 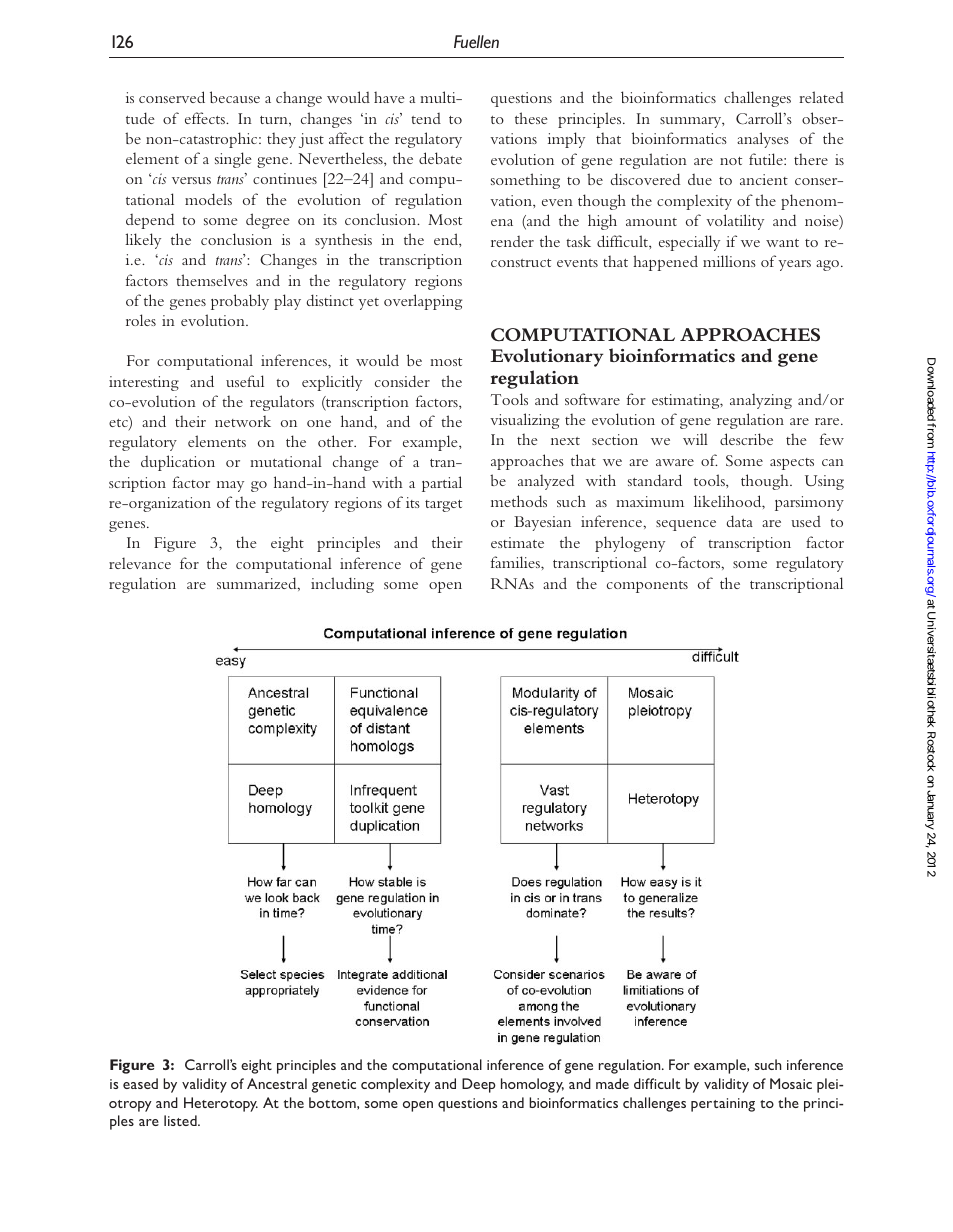 I want to click on Ancestral, so click(x=277, y=1083).
